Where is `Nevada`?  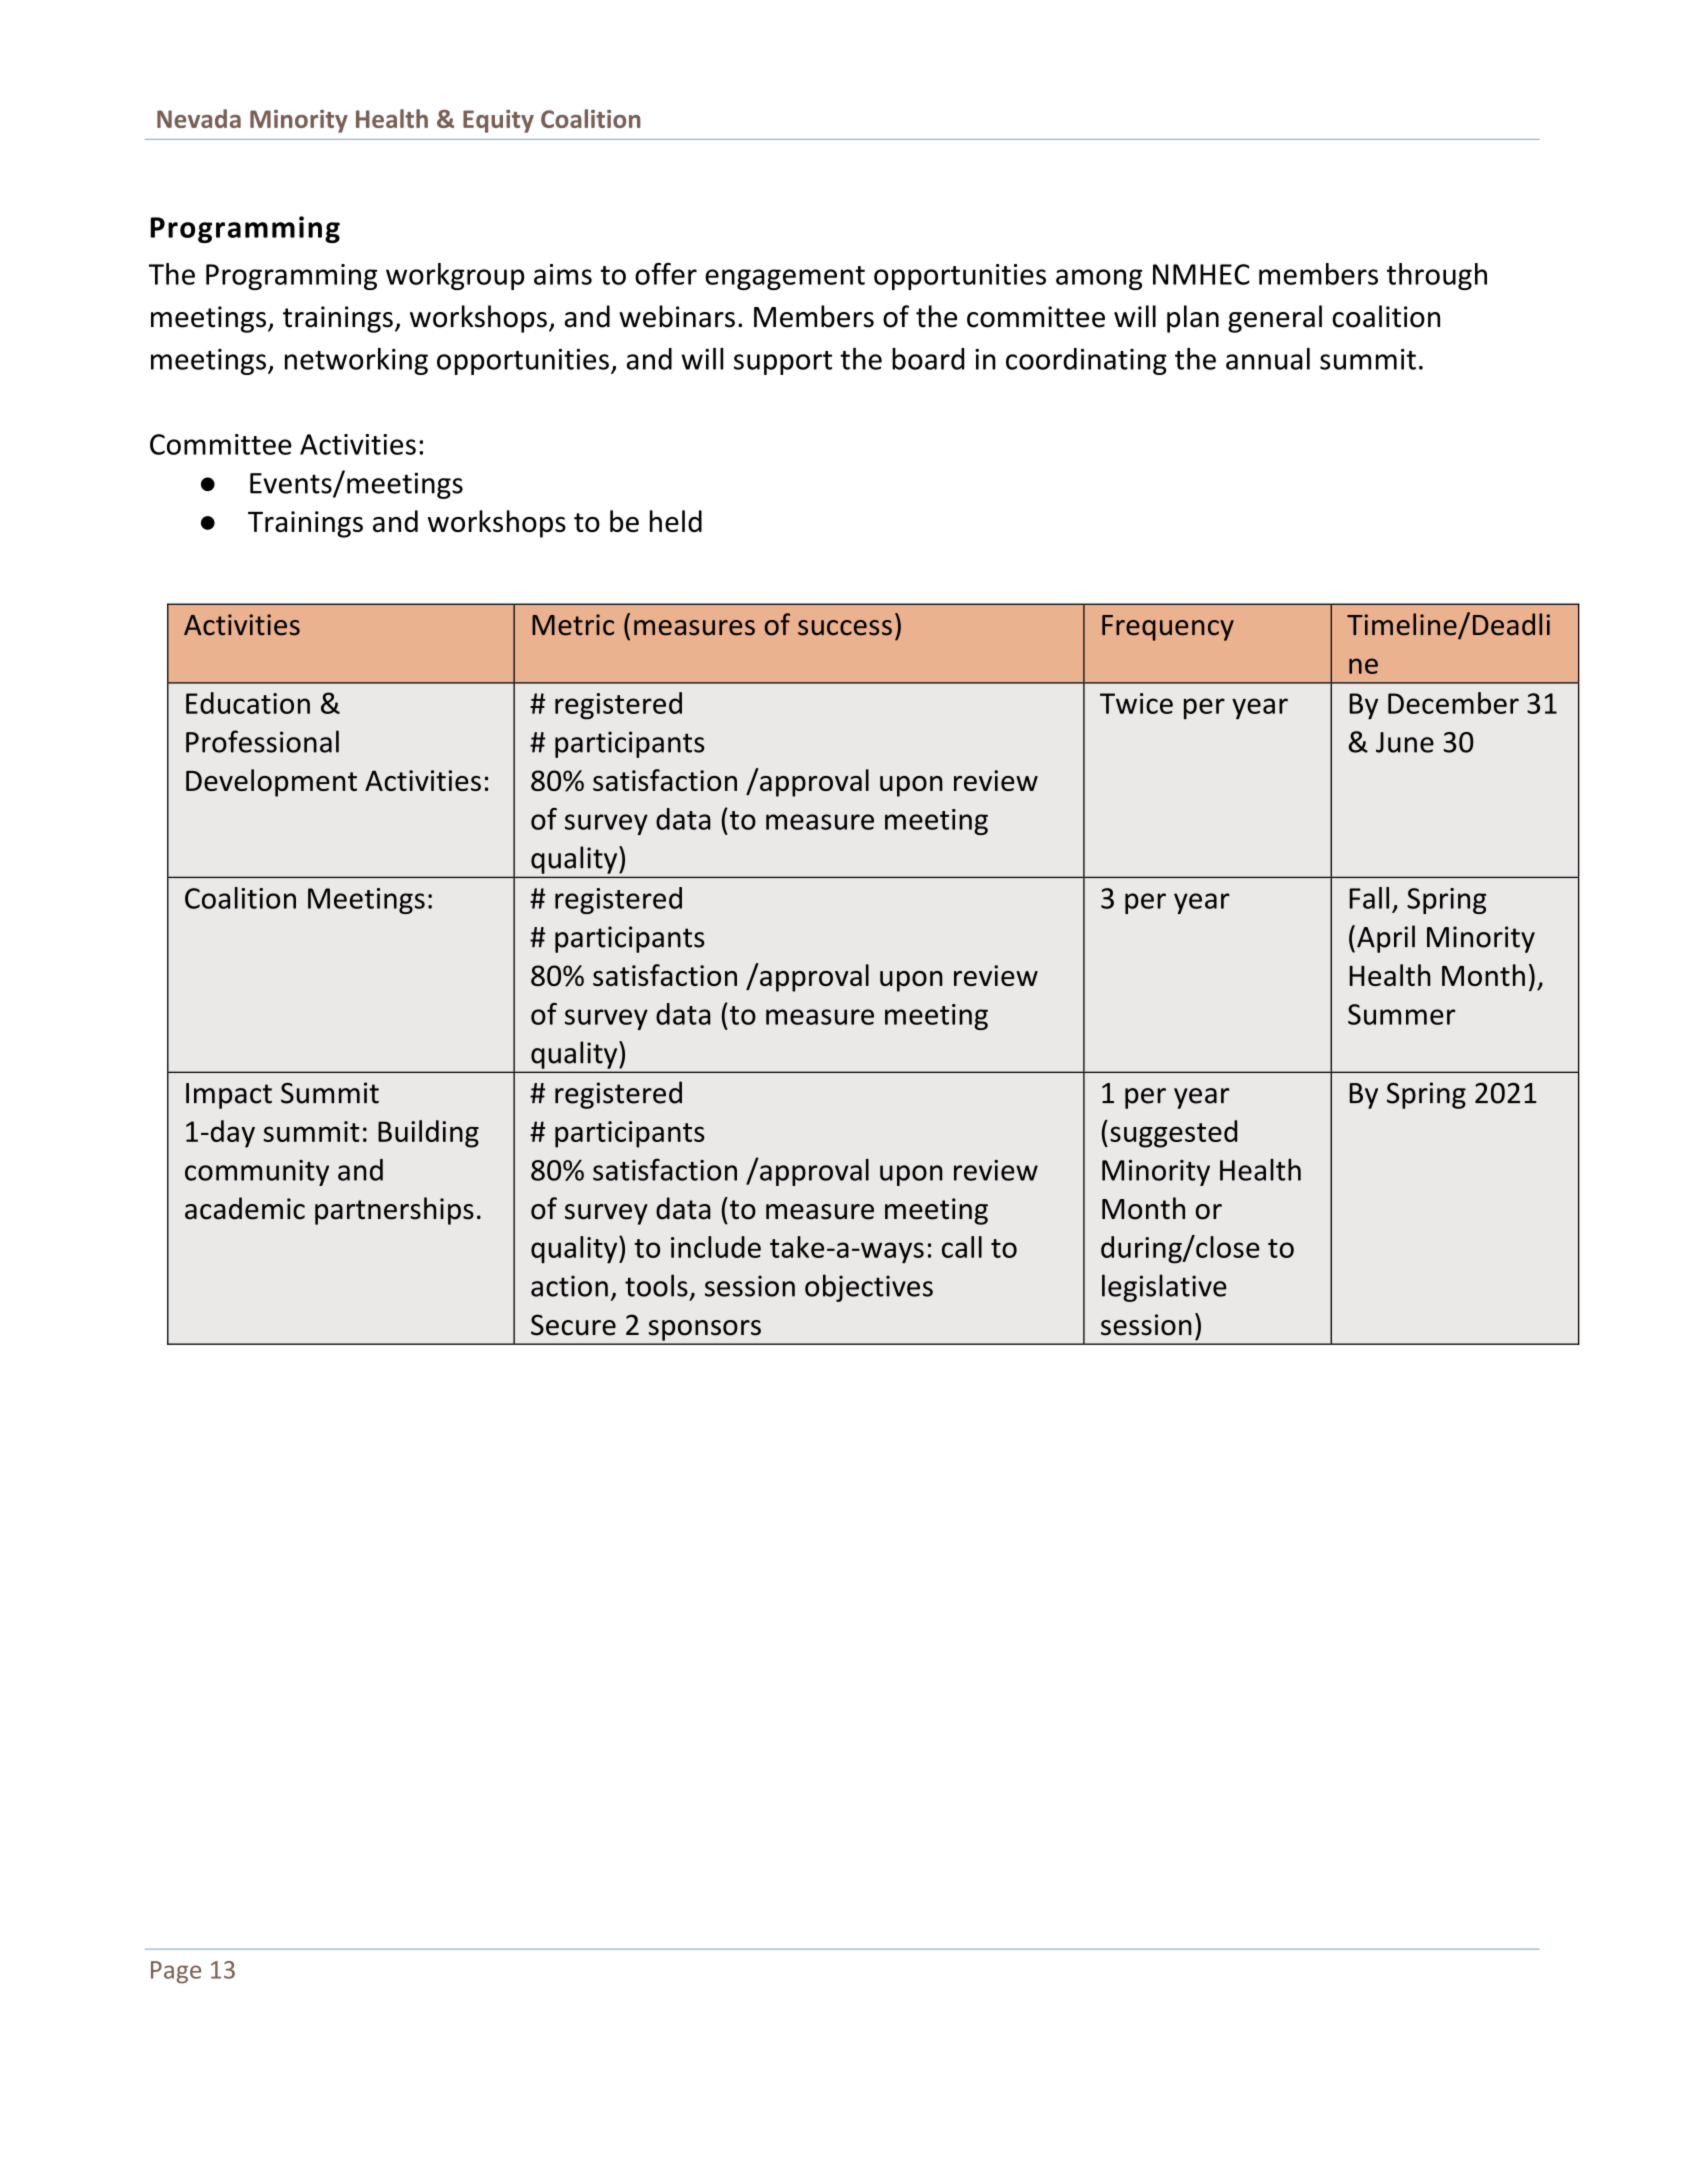 Nevada is located at coordinates (199, 118).
